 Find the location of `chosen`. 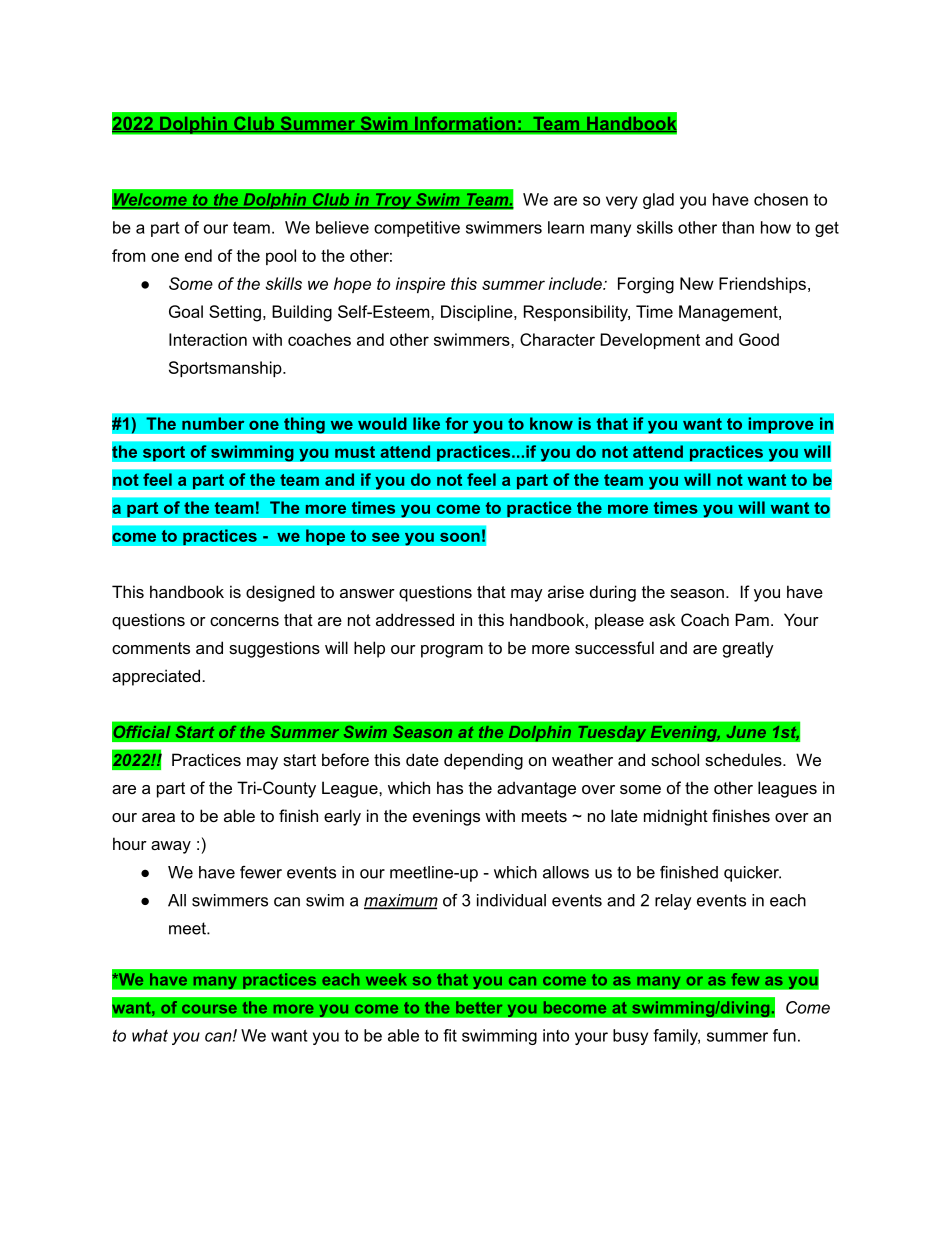

chosen is located at coordinates (781, 199).
